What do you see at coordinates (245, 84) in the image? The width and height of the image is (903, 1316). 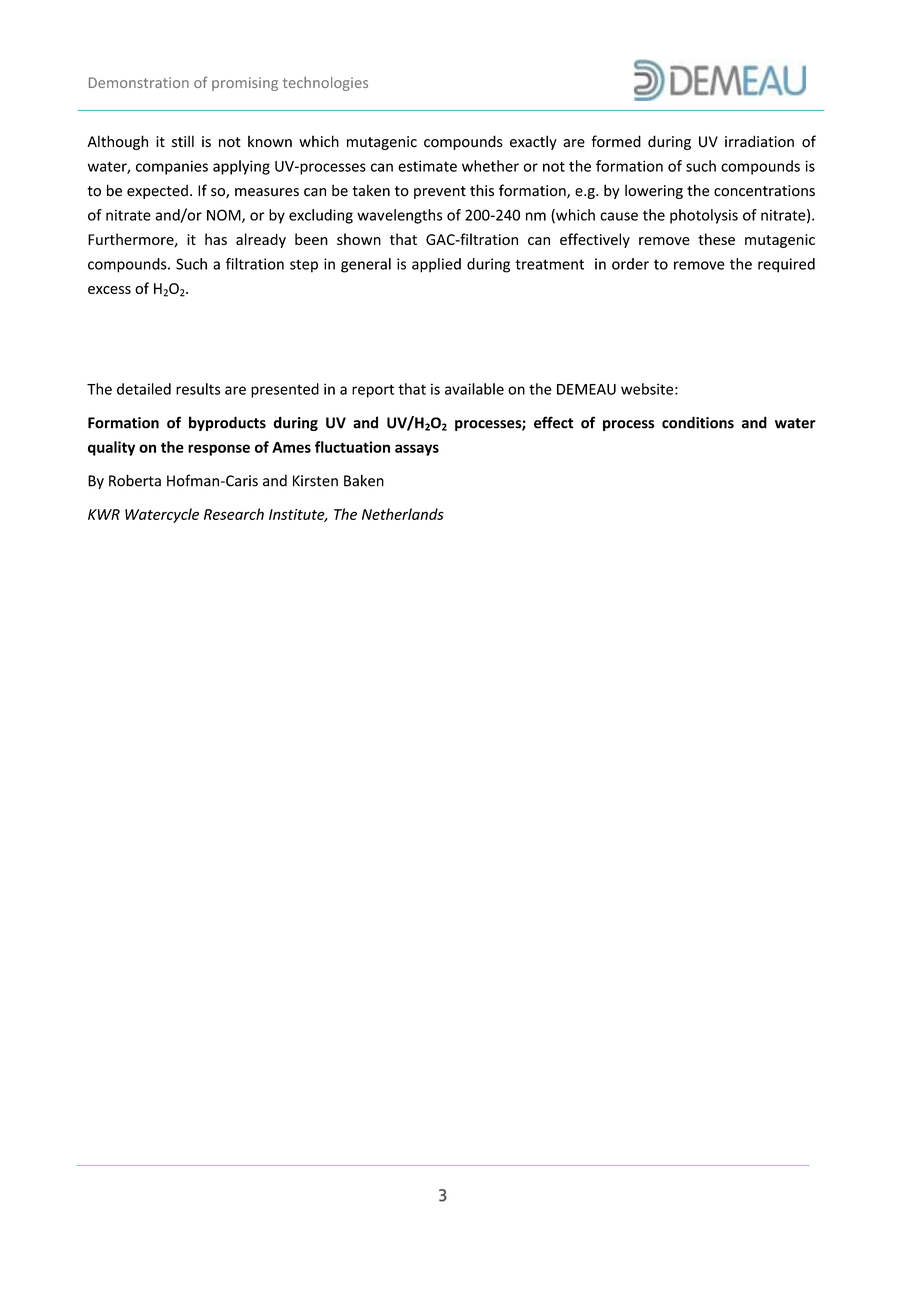 I see `promising` at bounding box center [245, 84].
